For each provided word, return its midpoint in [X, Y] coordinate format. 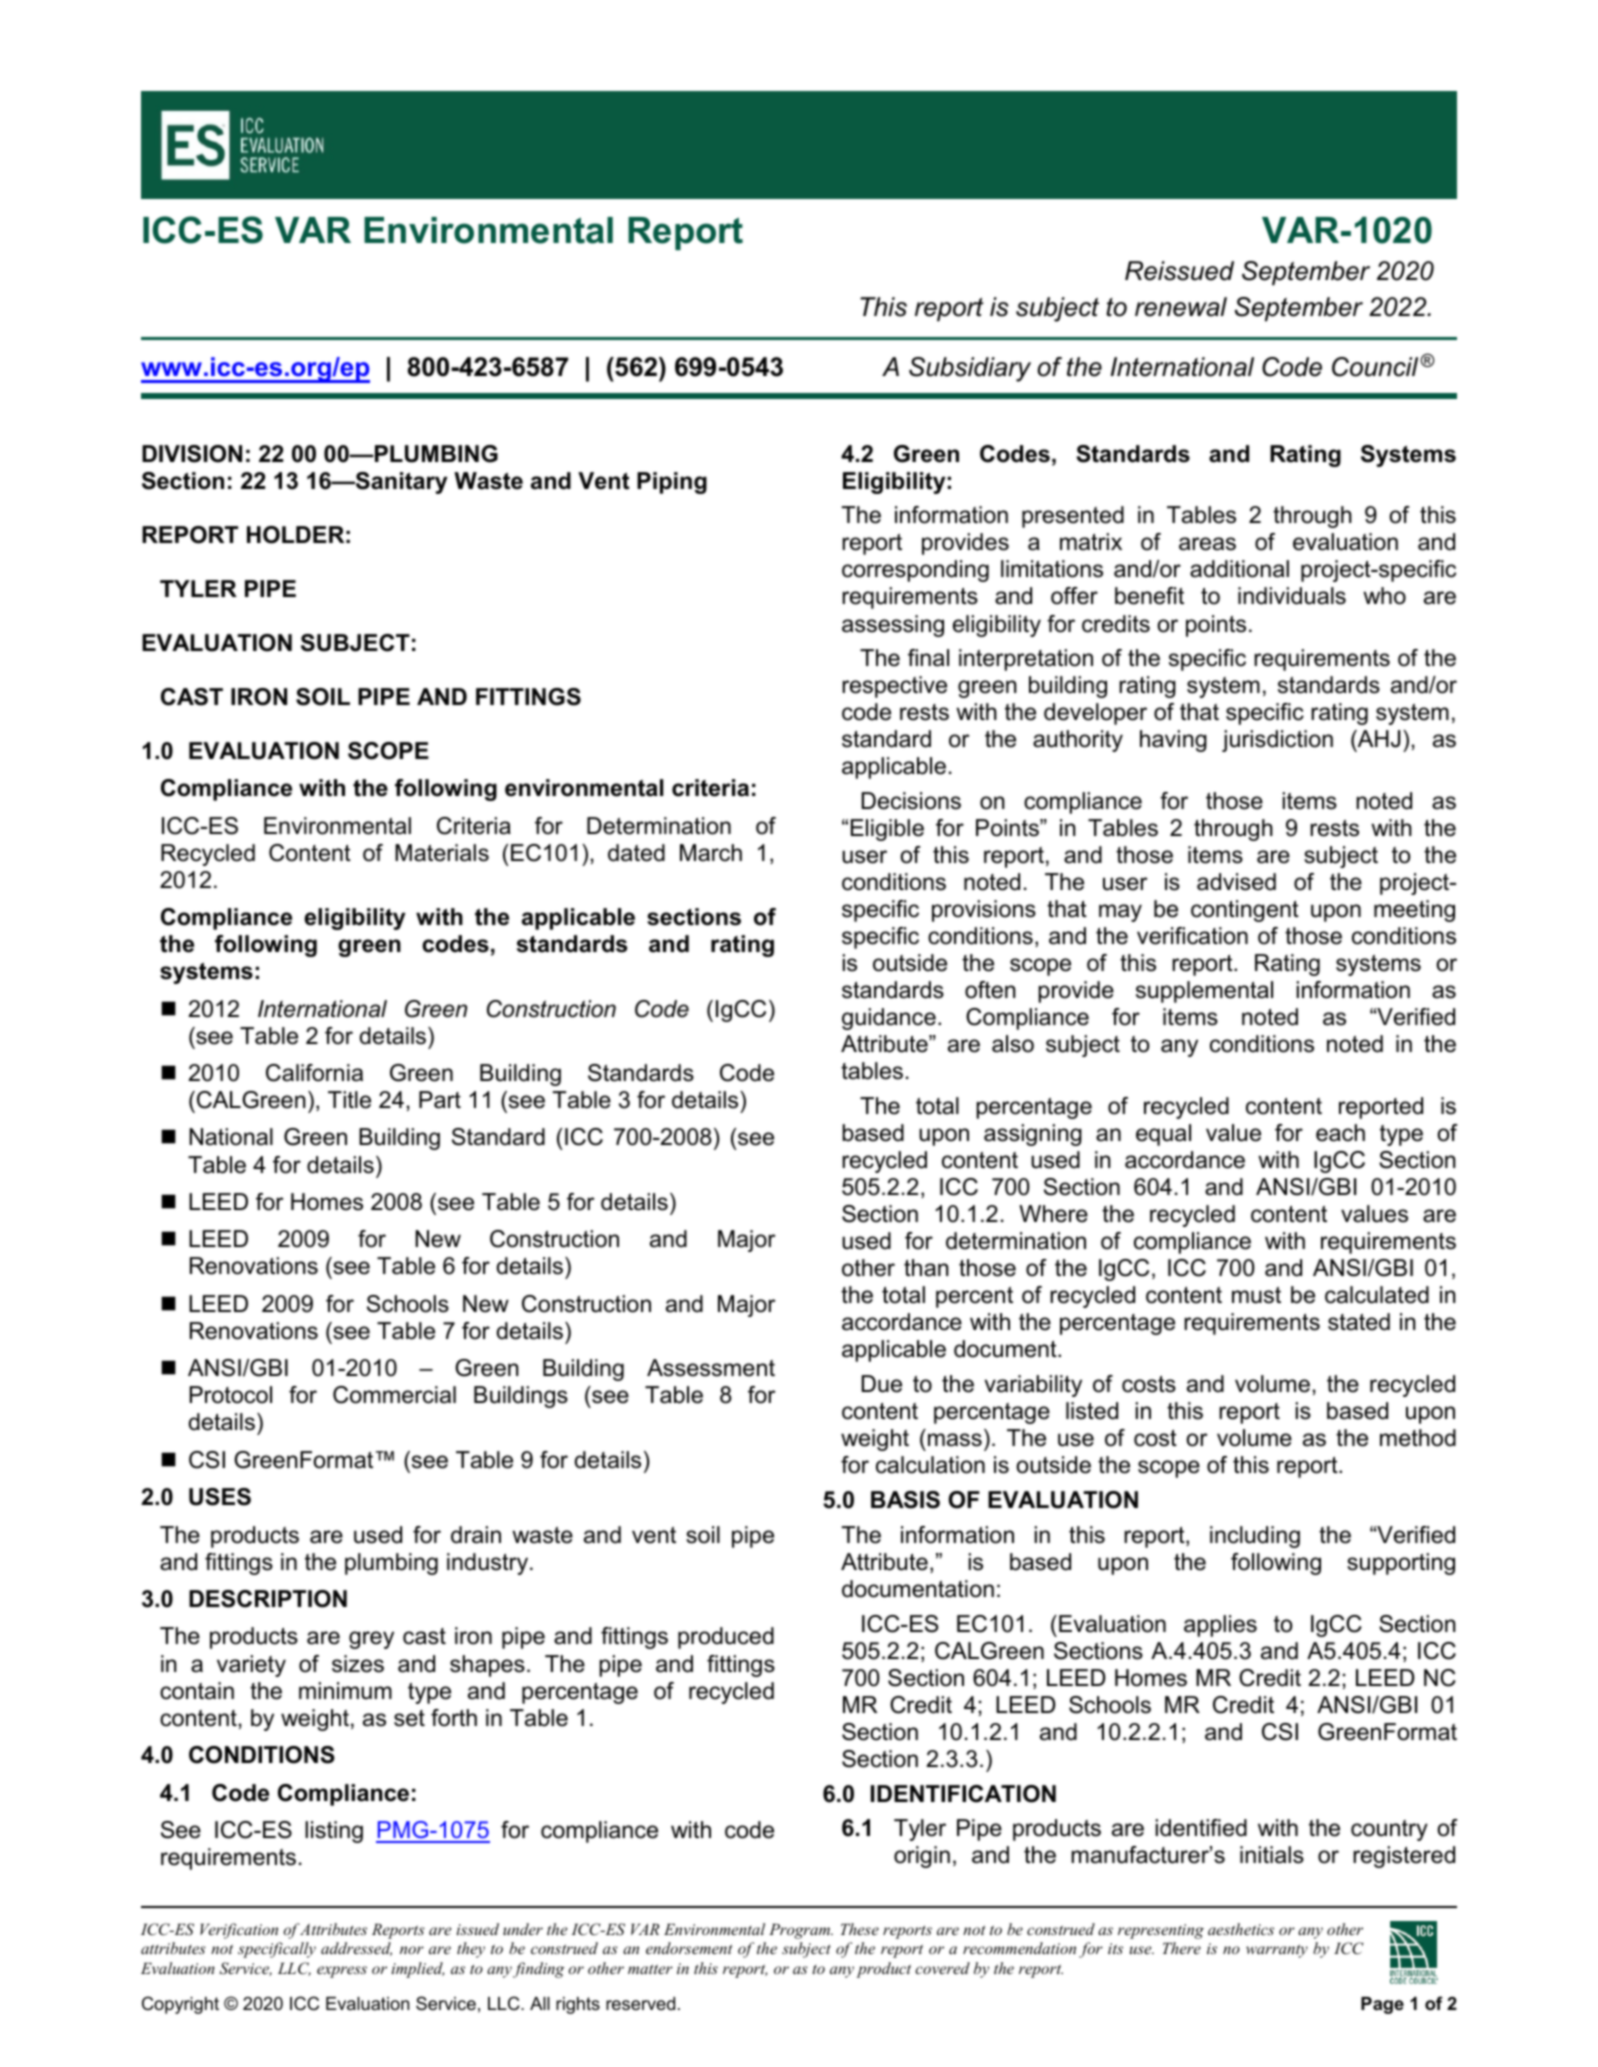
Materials [442, 853]
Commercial [394, 1395]
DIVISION [192, 454]
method [1418, 1438]
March [711, 853]
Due [882, 1384]
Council [1376, 367]
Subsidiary [970, 369]
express [342, 1972]
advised [1236, 882]
